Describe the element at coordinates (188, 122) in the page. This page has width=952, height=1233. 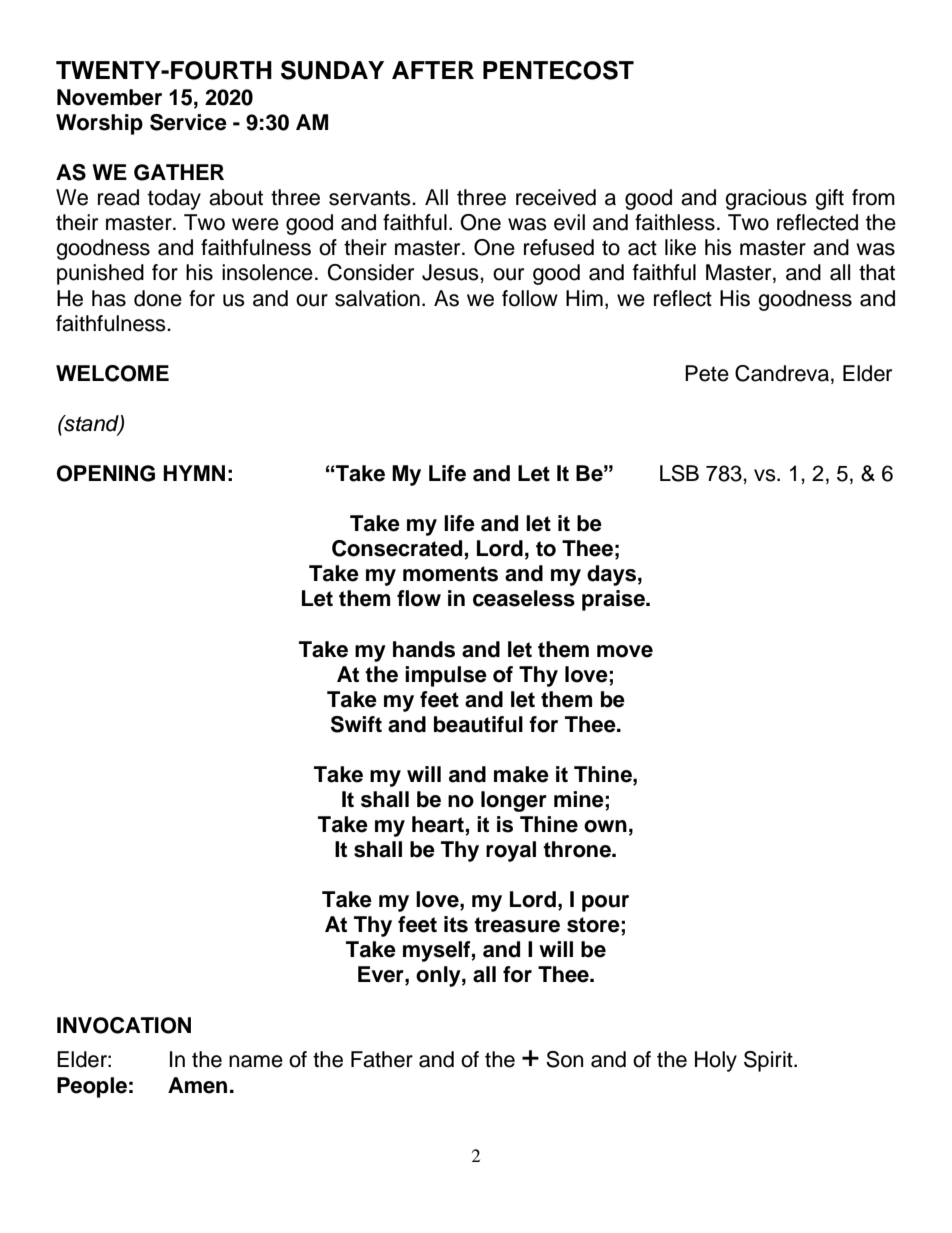
I see `Service` at that location.
